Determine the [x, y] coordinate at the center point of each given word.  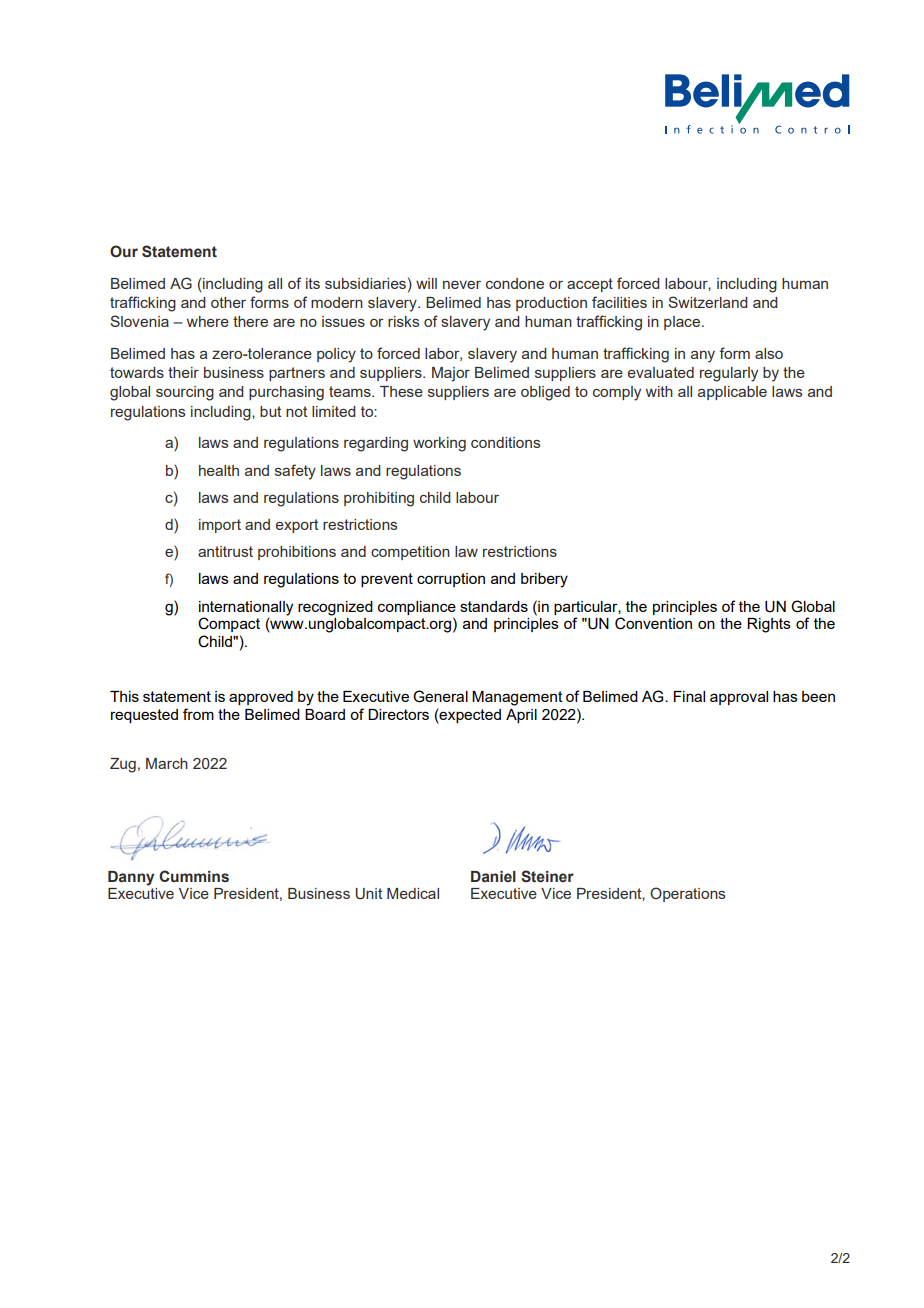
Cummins [194, 876]
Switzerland [708, 302]
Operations [687, 894]
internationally [246, 608]
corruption [451, 580]
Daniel [493, 877]
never [462, 285]
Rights [769, 625]
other [228, 302]
